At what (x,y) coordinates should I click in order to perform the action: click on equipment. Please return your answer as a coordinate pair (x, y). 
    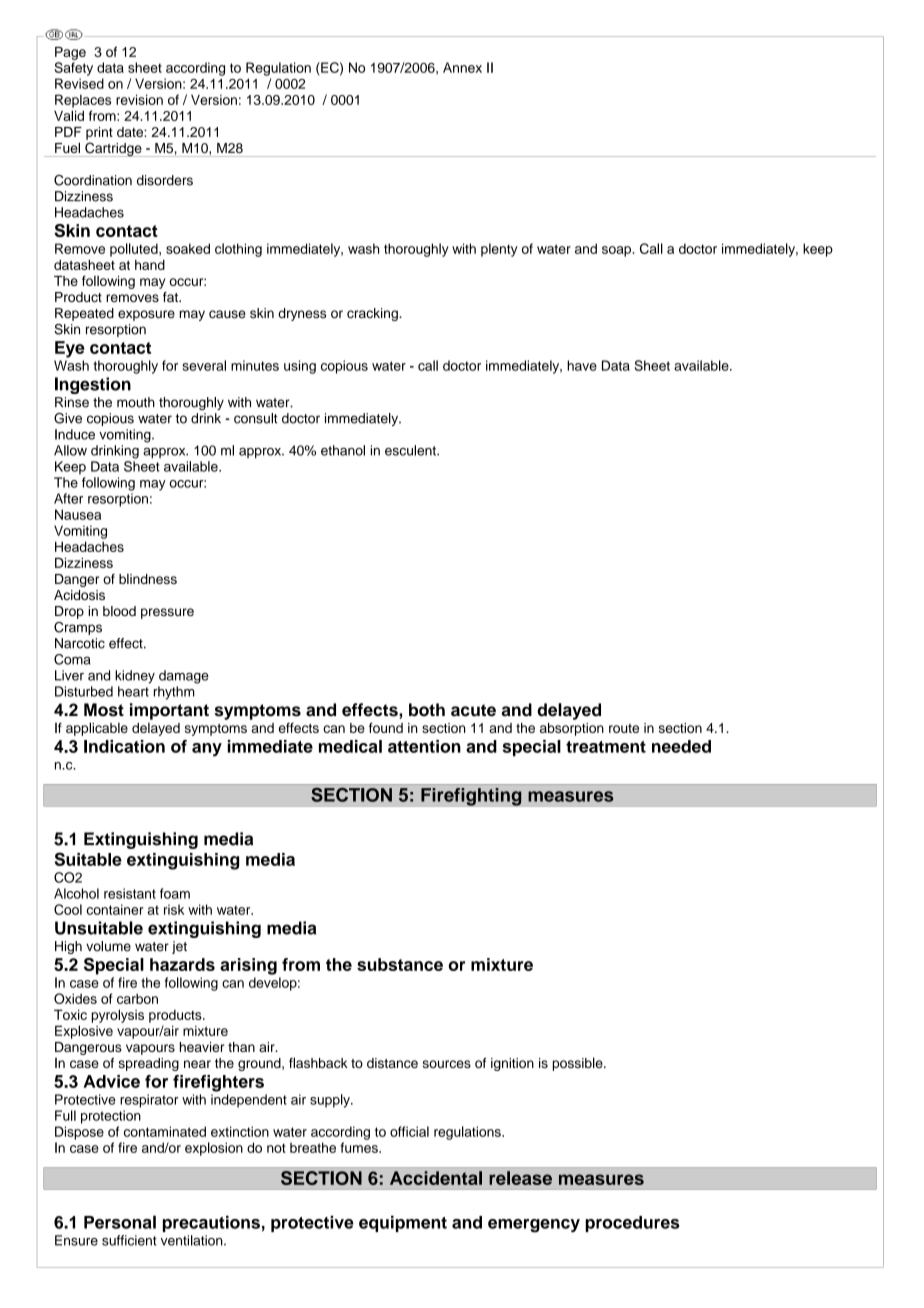
    Looking at the image, I should click on (403, 1223).
